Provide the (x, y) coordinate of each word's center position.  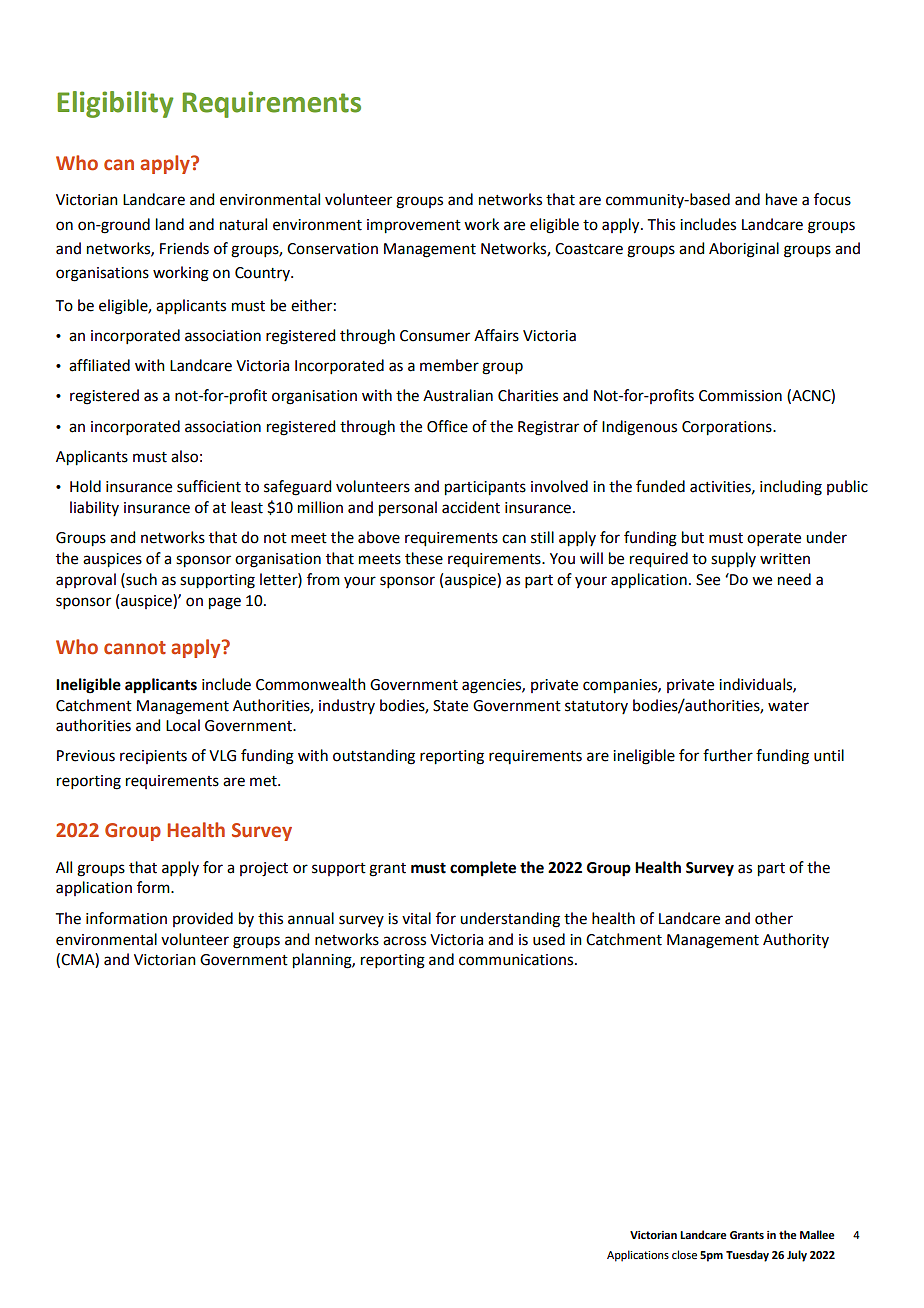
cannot (135, 648)
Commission (740, 396)
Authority (796, 940)
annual (311, 918)
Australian (458, 395)
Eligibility (115, 104)
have (781, 199)
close (684, 1254)
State (450, 706)
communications (517, 960)
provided (203, 919)
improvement (414, 226)
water (788, 706)
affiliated (99, 365)
